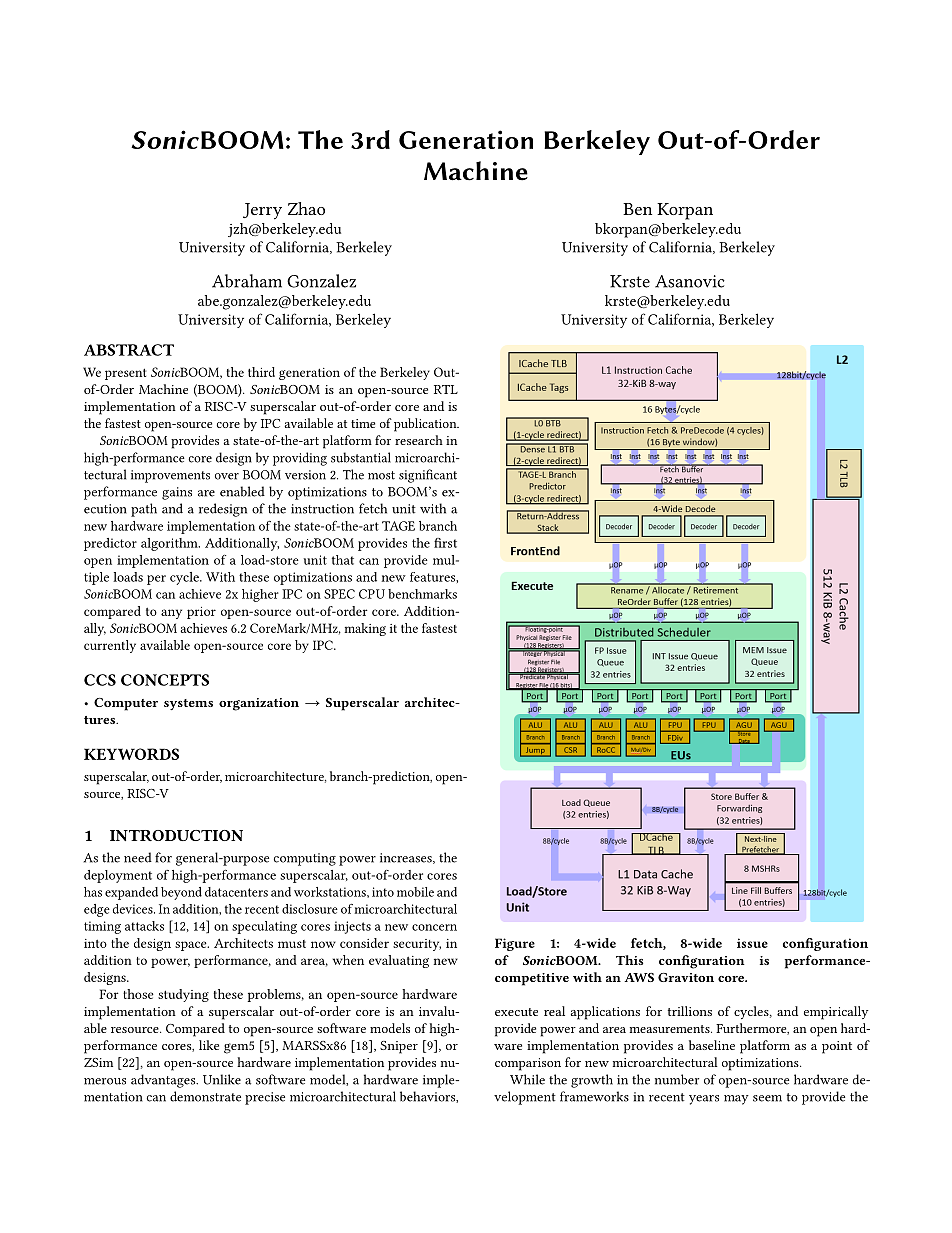 This document has width=952, height=1233. Describe the element at coordinates (422, 594) in the document. I see `benchmarks` at that location.
